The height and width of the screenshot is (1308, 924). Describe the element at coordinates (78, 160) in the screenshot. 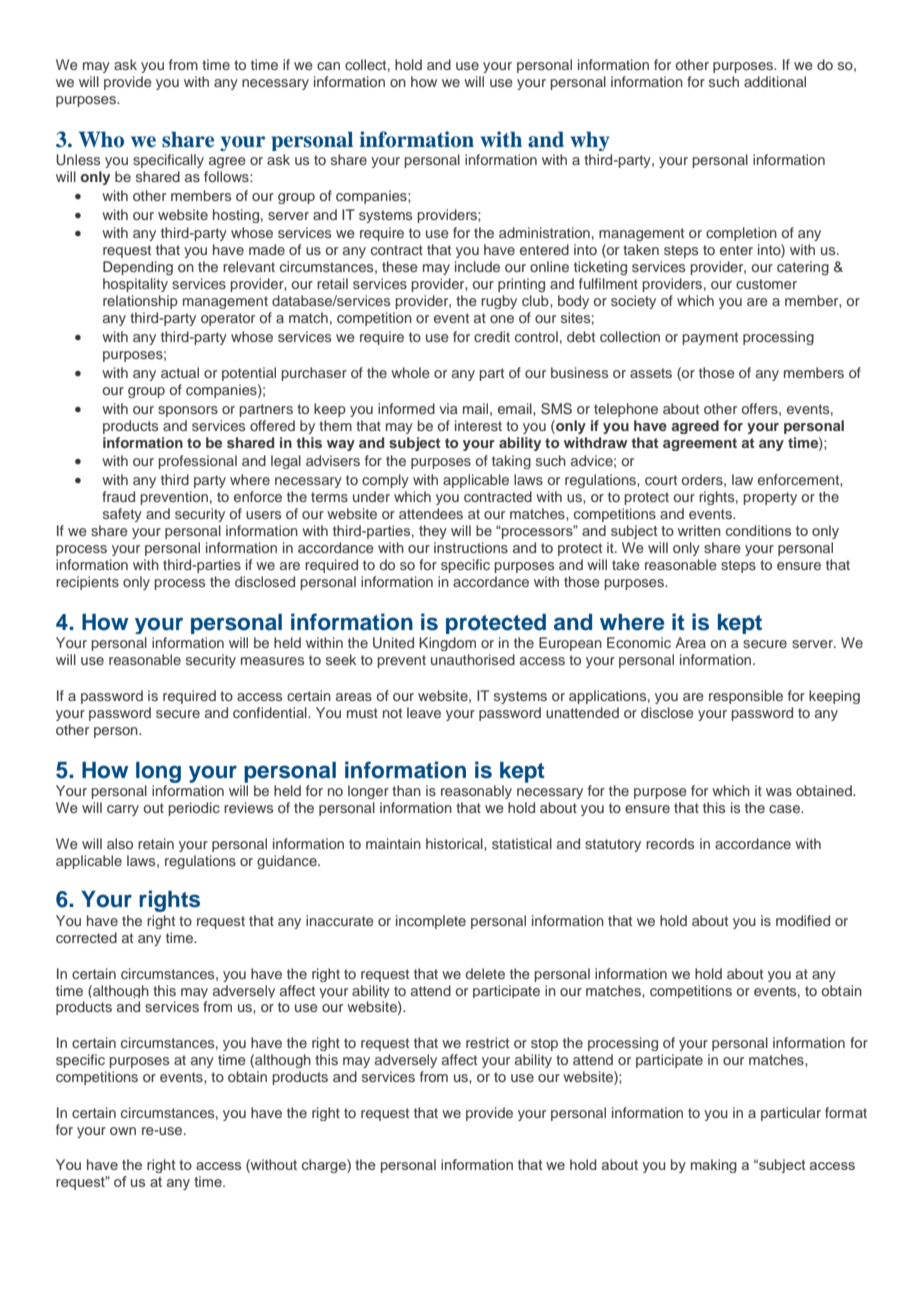

I see `Unless` at that location.
